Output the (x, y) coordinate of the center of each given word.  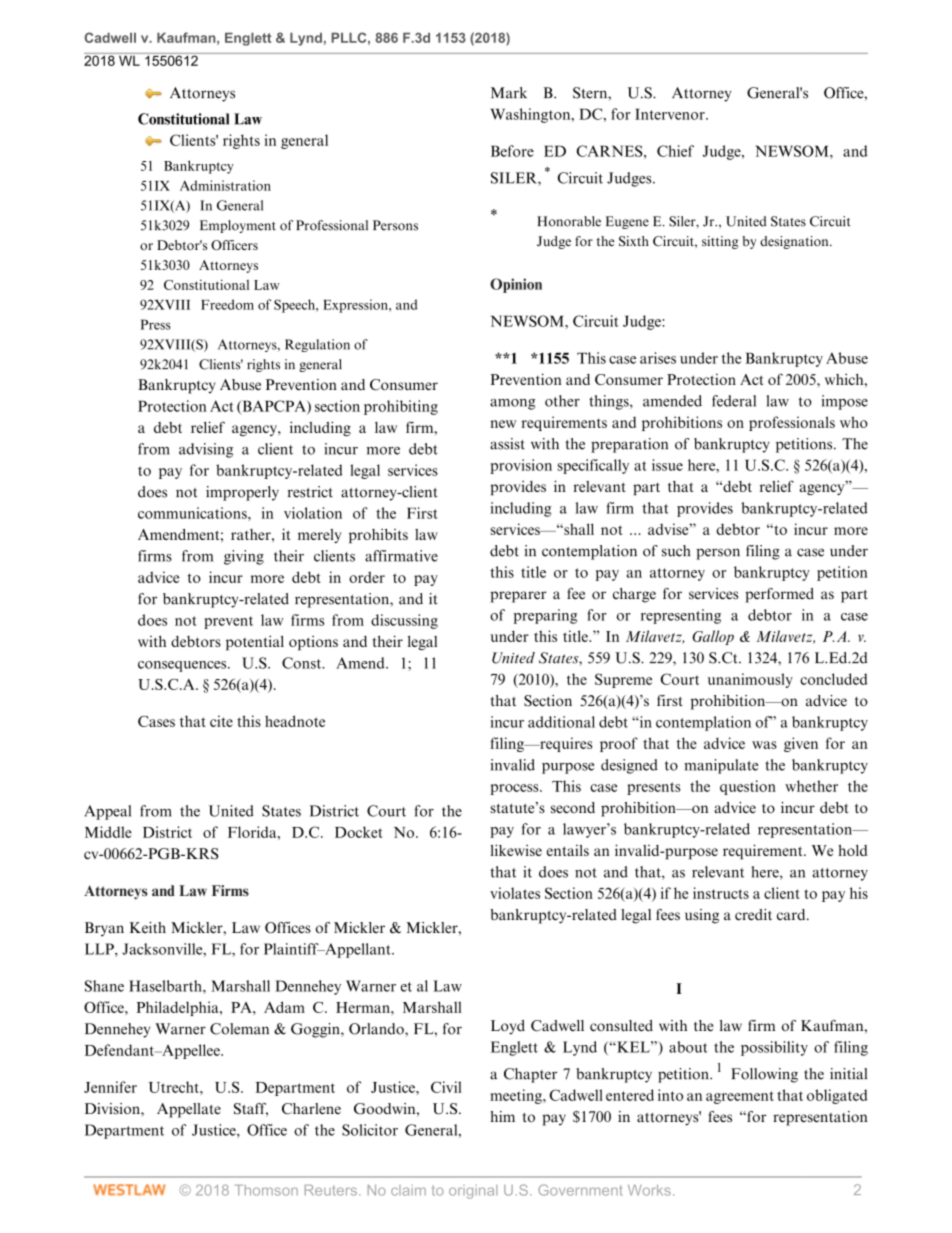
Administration (225, 185)
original (473, 1192)
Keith (148, 927)
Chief (675, 151)
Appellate (189, 1110)
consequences (183, 666)
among (512, 404)
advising (206, 450)
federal (734, 401)
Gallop (713, 637)
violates (515, 893)
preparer (518, 597)
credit (753, 915)
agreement (740, 1097)
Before (512, 151)
